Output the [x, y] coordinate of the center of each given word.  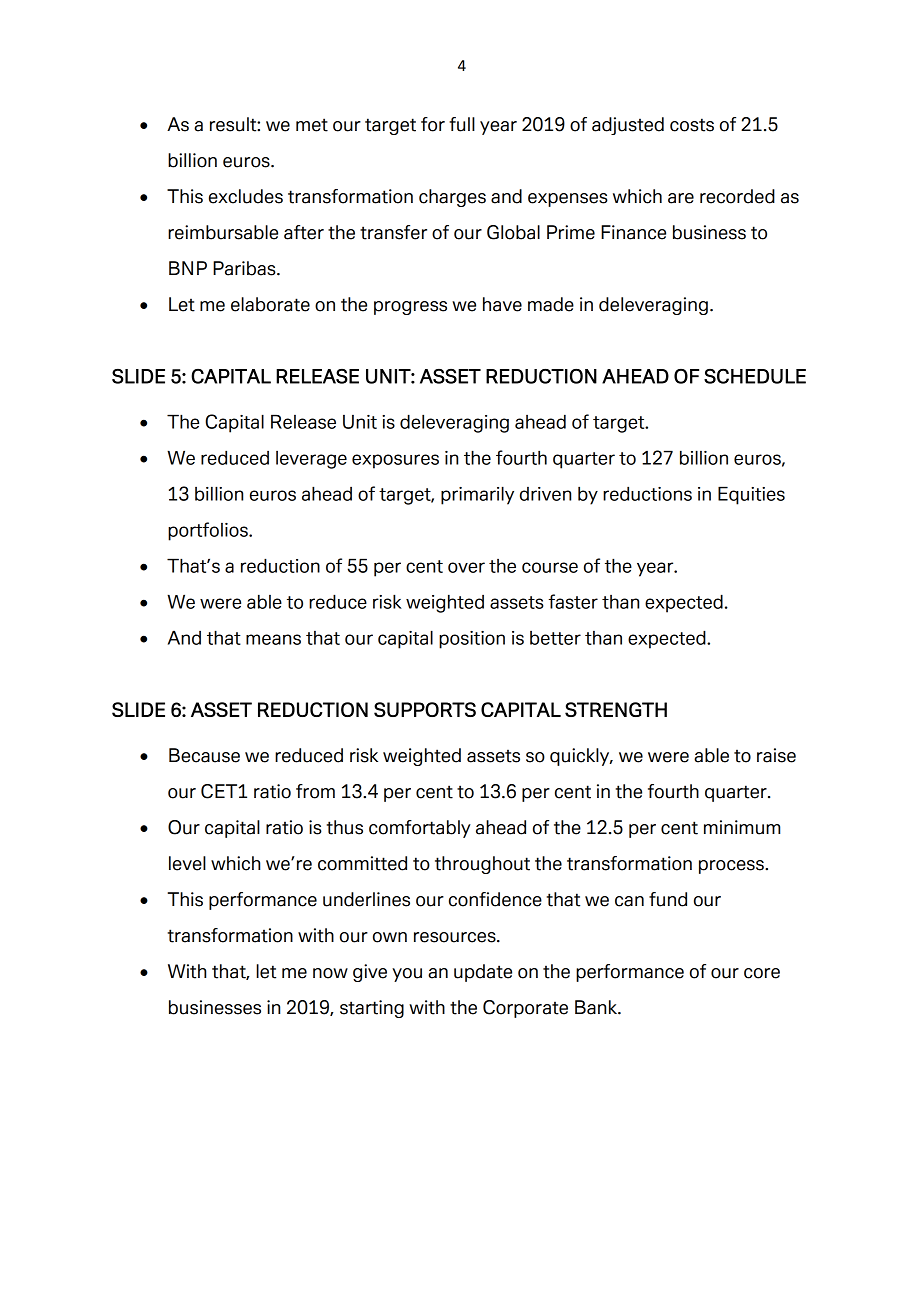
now [330, 973]
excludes [246, 196]
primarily [477, 495]
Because [204, 755]
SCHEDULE [755, 376]
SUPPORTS [425, 709]
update [483, 973]
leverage [311, 460]
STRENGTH [616, 709]
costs [692, 125]
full [462, 124]
